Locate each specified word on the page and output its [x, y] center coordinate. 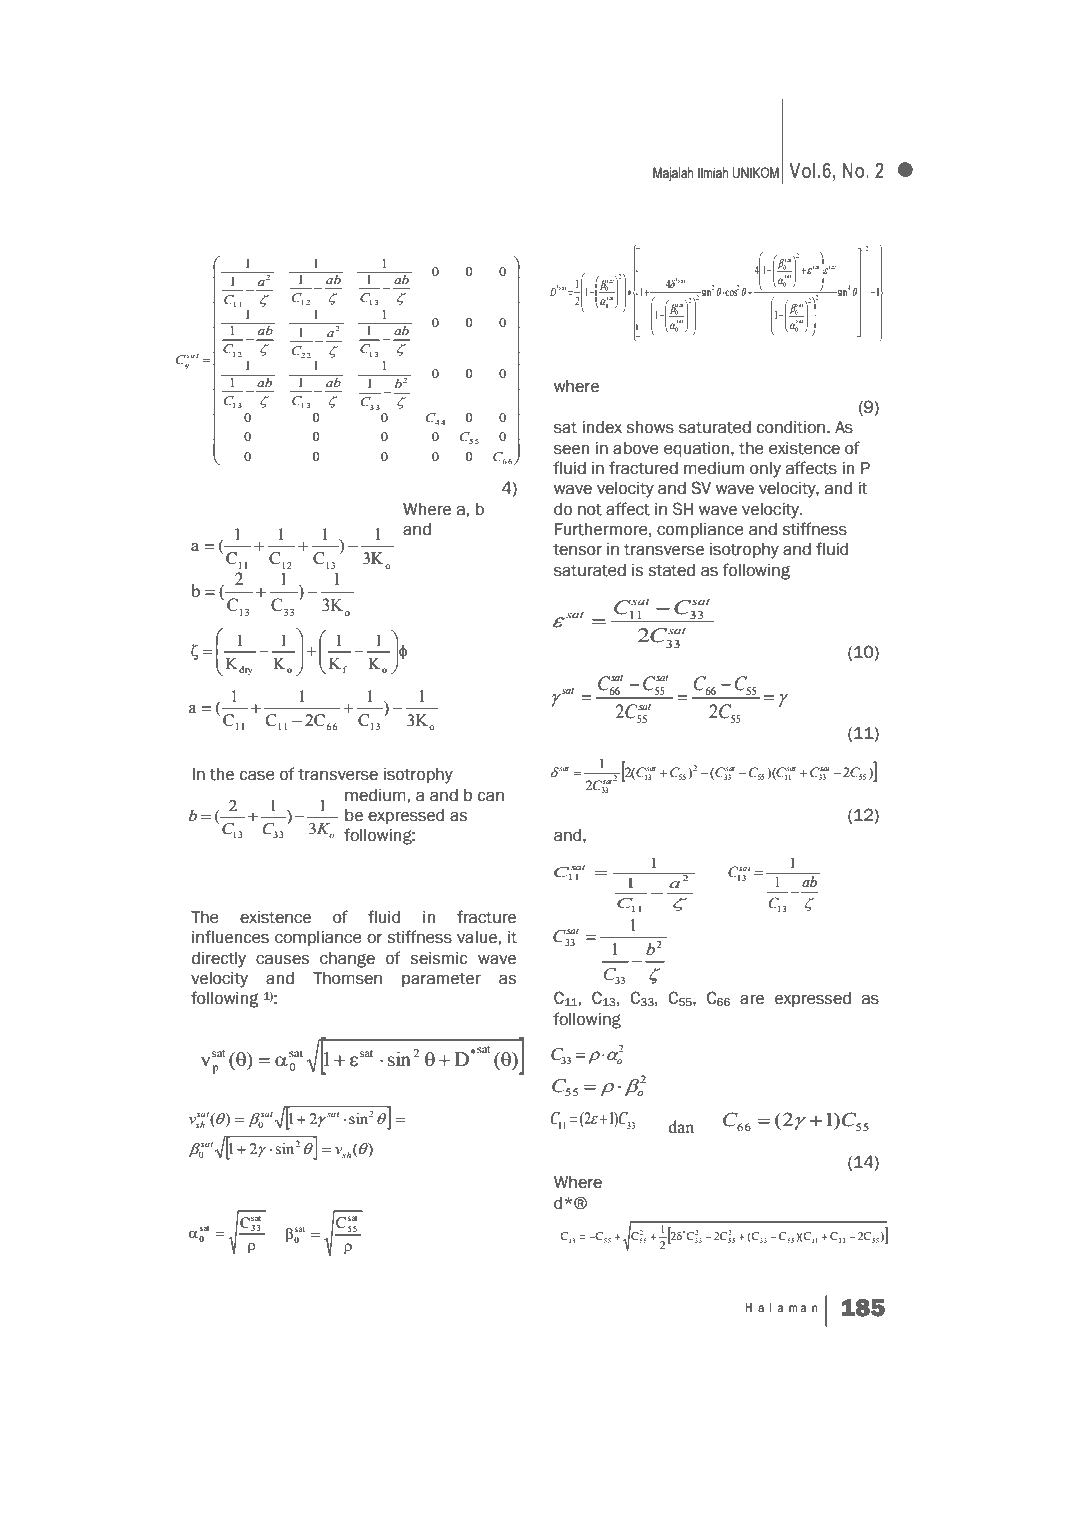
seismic [438, 958]
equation [698, 449]
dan [681, 1127]
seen [571, 449]
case [257, 775]
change [347, 960]
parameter [441, 980]
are [752, 999]
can [491, 796]
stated [671, 570]
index [602, 427]
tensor [577, 550]
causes [282, 959]
